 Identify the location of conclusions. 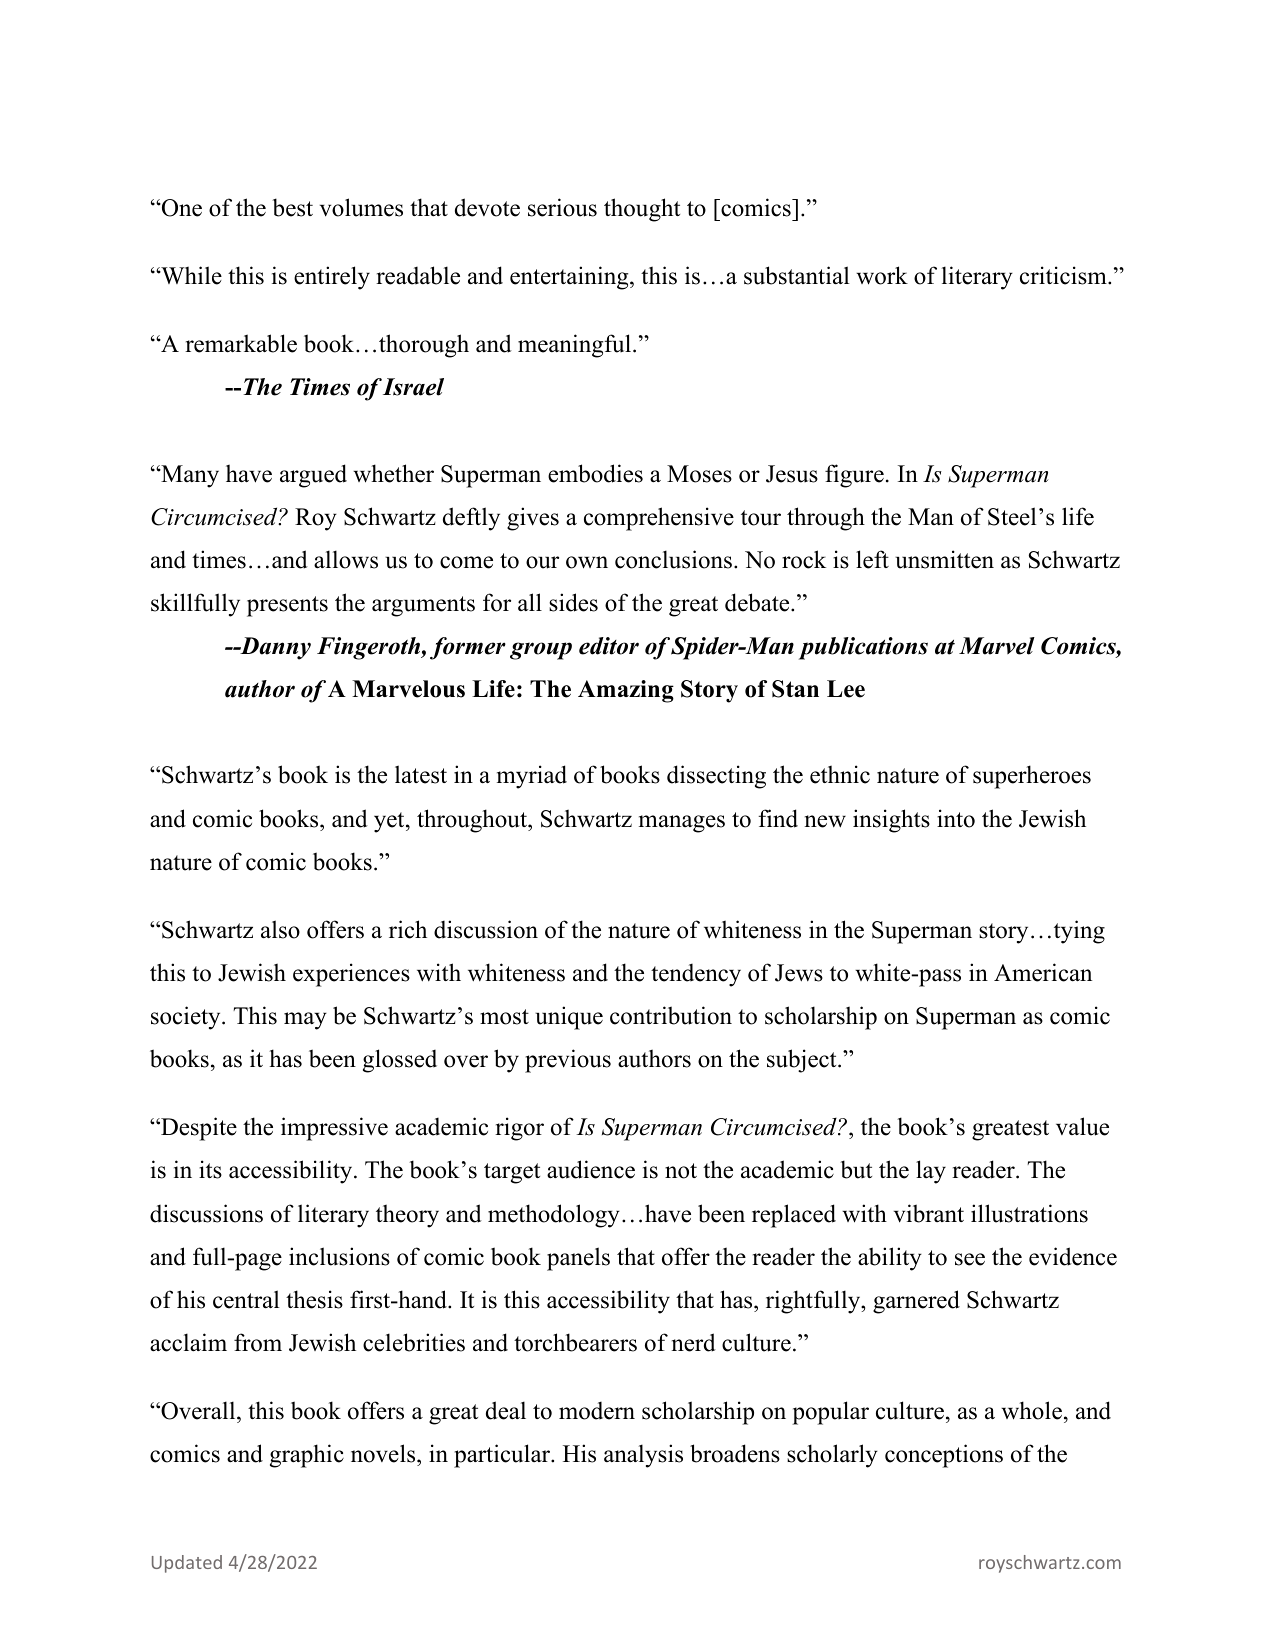
(673, 559).
